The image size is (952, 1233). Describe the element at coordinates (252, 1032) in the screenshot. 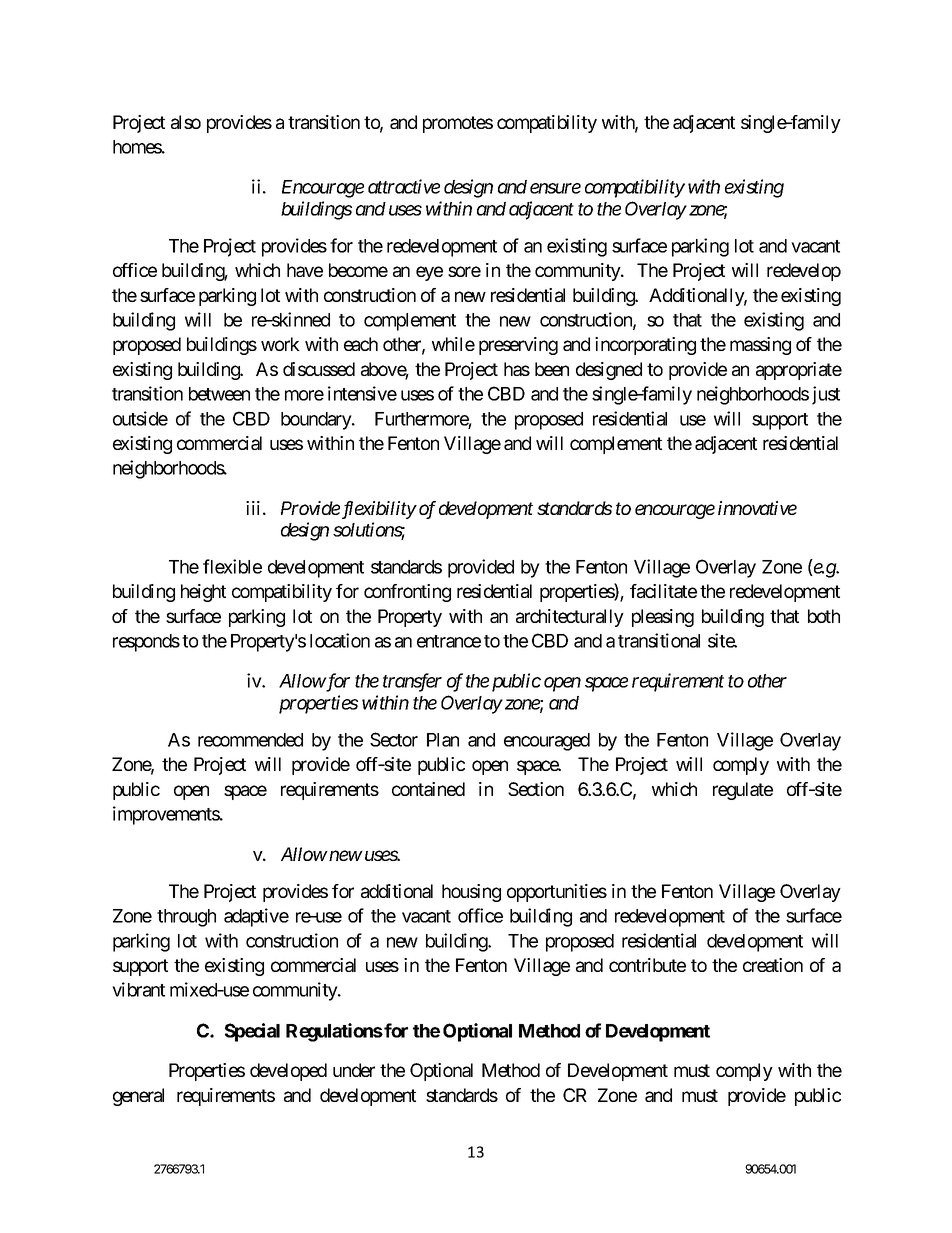

I see `Special` at that location.
